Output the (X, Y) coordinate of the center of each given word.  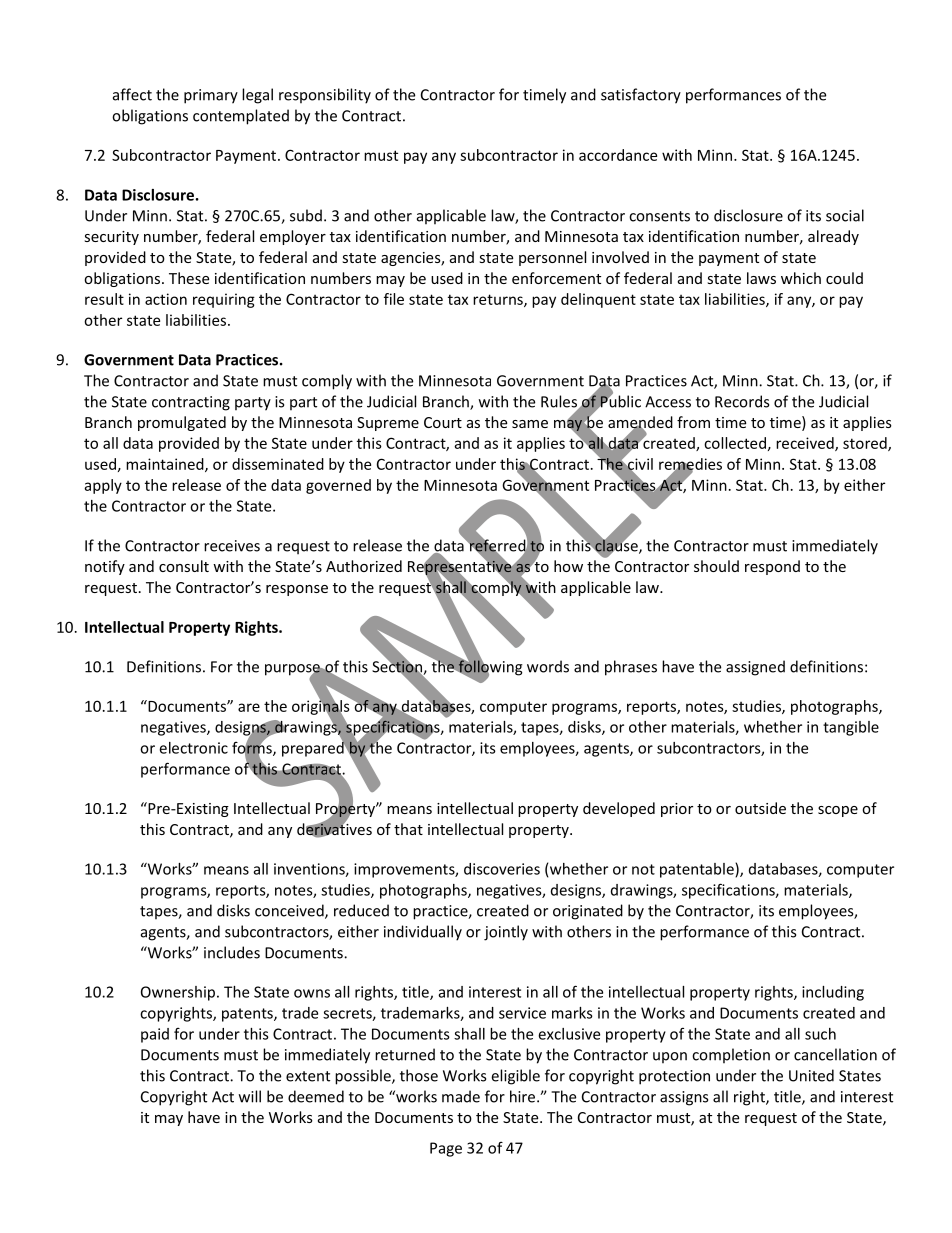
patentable (698, 870)
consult (184, 566)
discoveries (502, 869)
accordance (618, 155)
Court (443, 422)
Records (742, 401)
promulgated (182, 423)
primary (211, 96)
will (250, 1096)
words (548, 666)
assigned (755, 668)
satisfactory (641, 96)
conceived (290, 911)
